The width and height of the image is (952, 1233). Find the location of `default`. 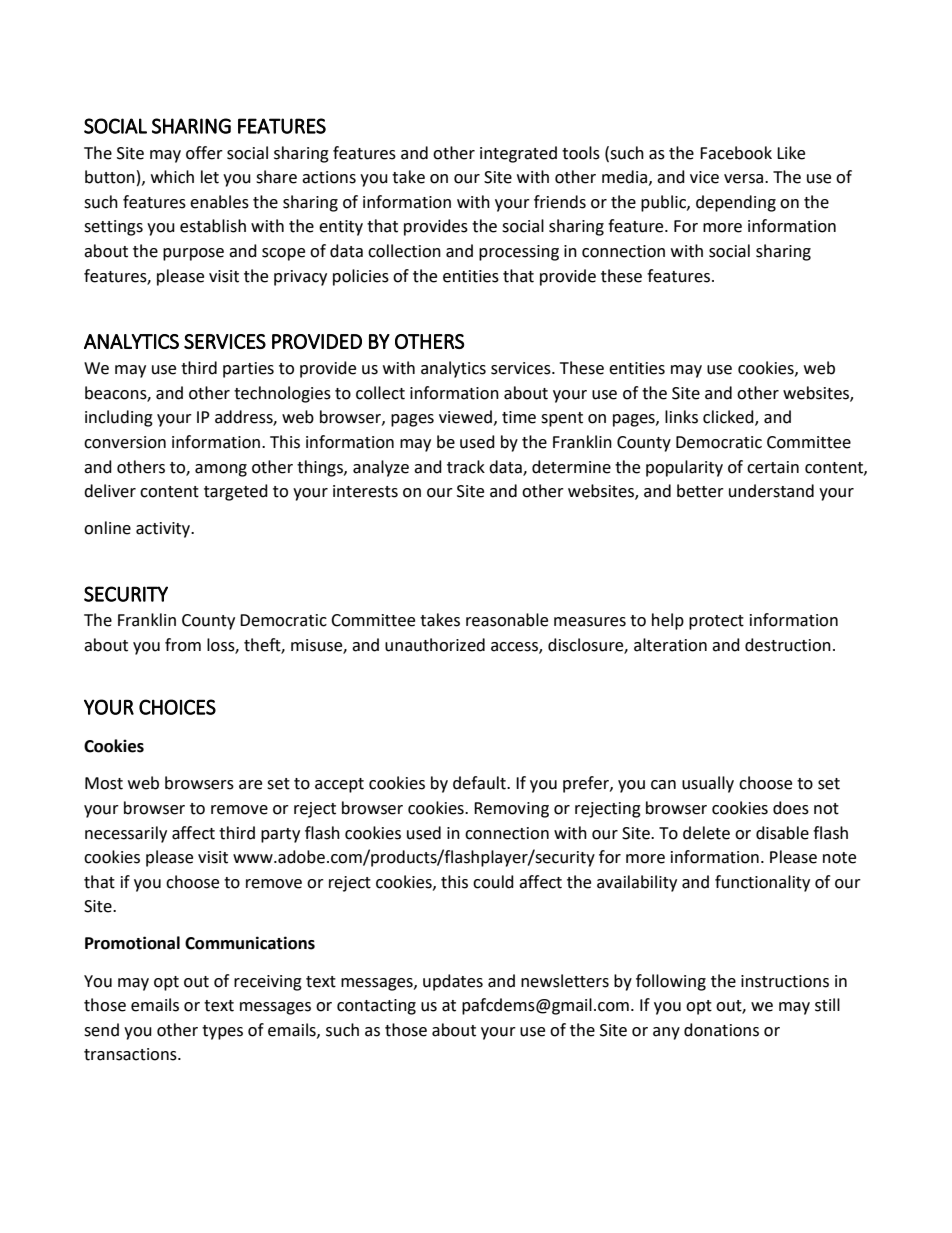

default is located at coordinates (480, 783).
